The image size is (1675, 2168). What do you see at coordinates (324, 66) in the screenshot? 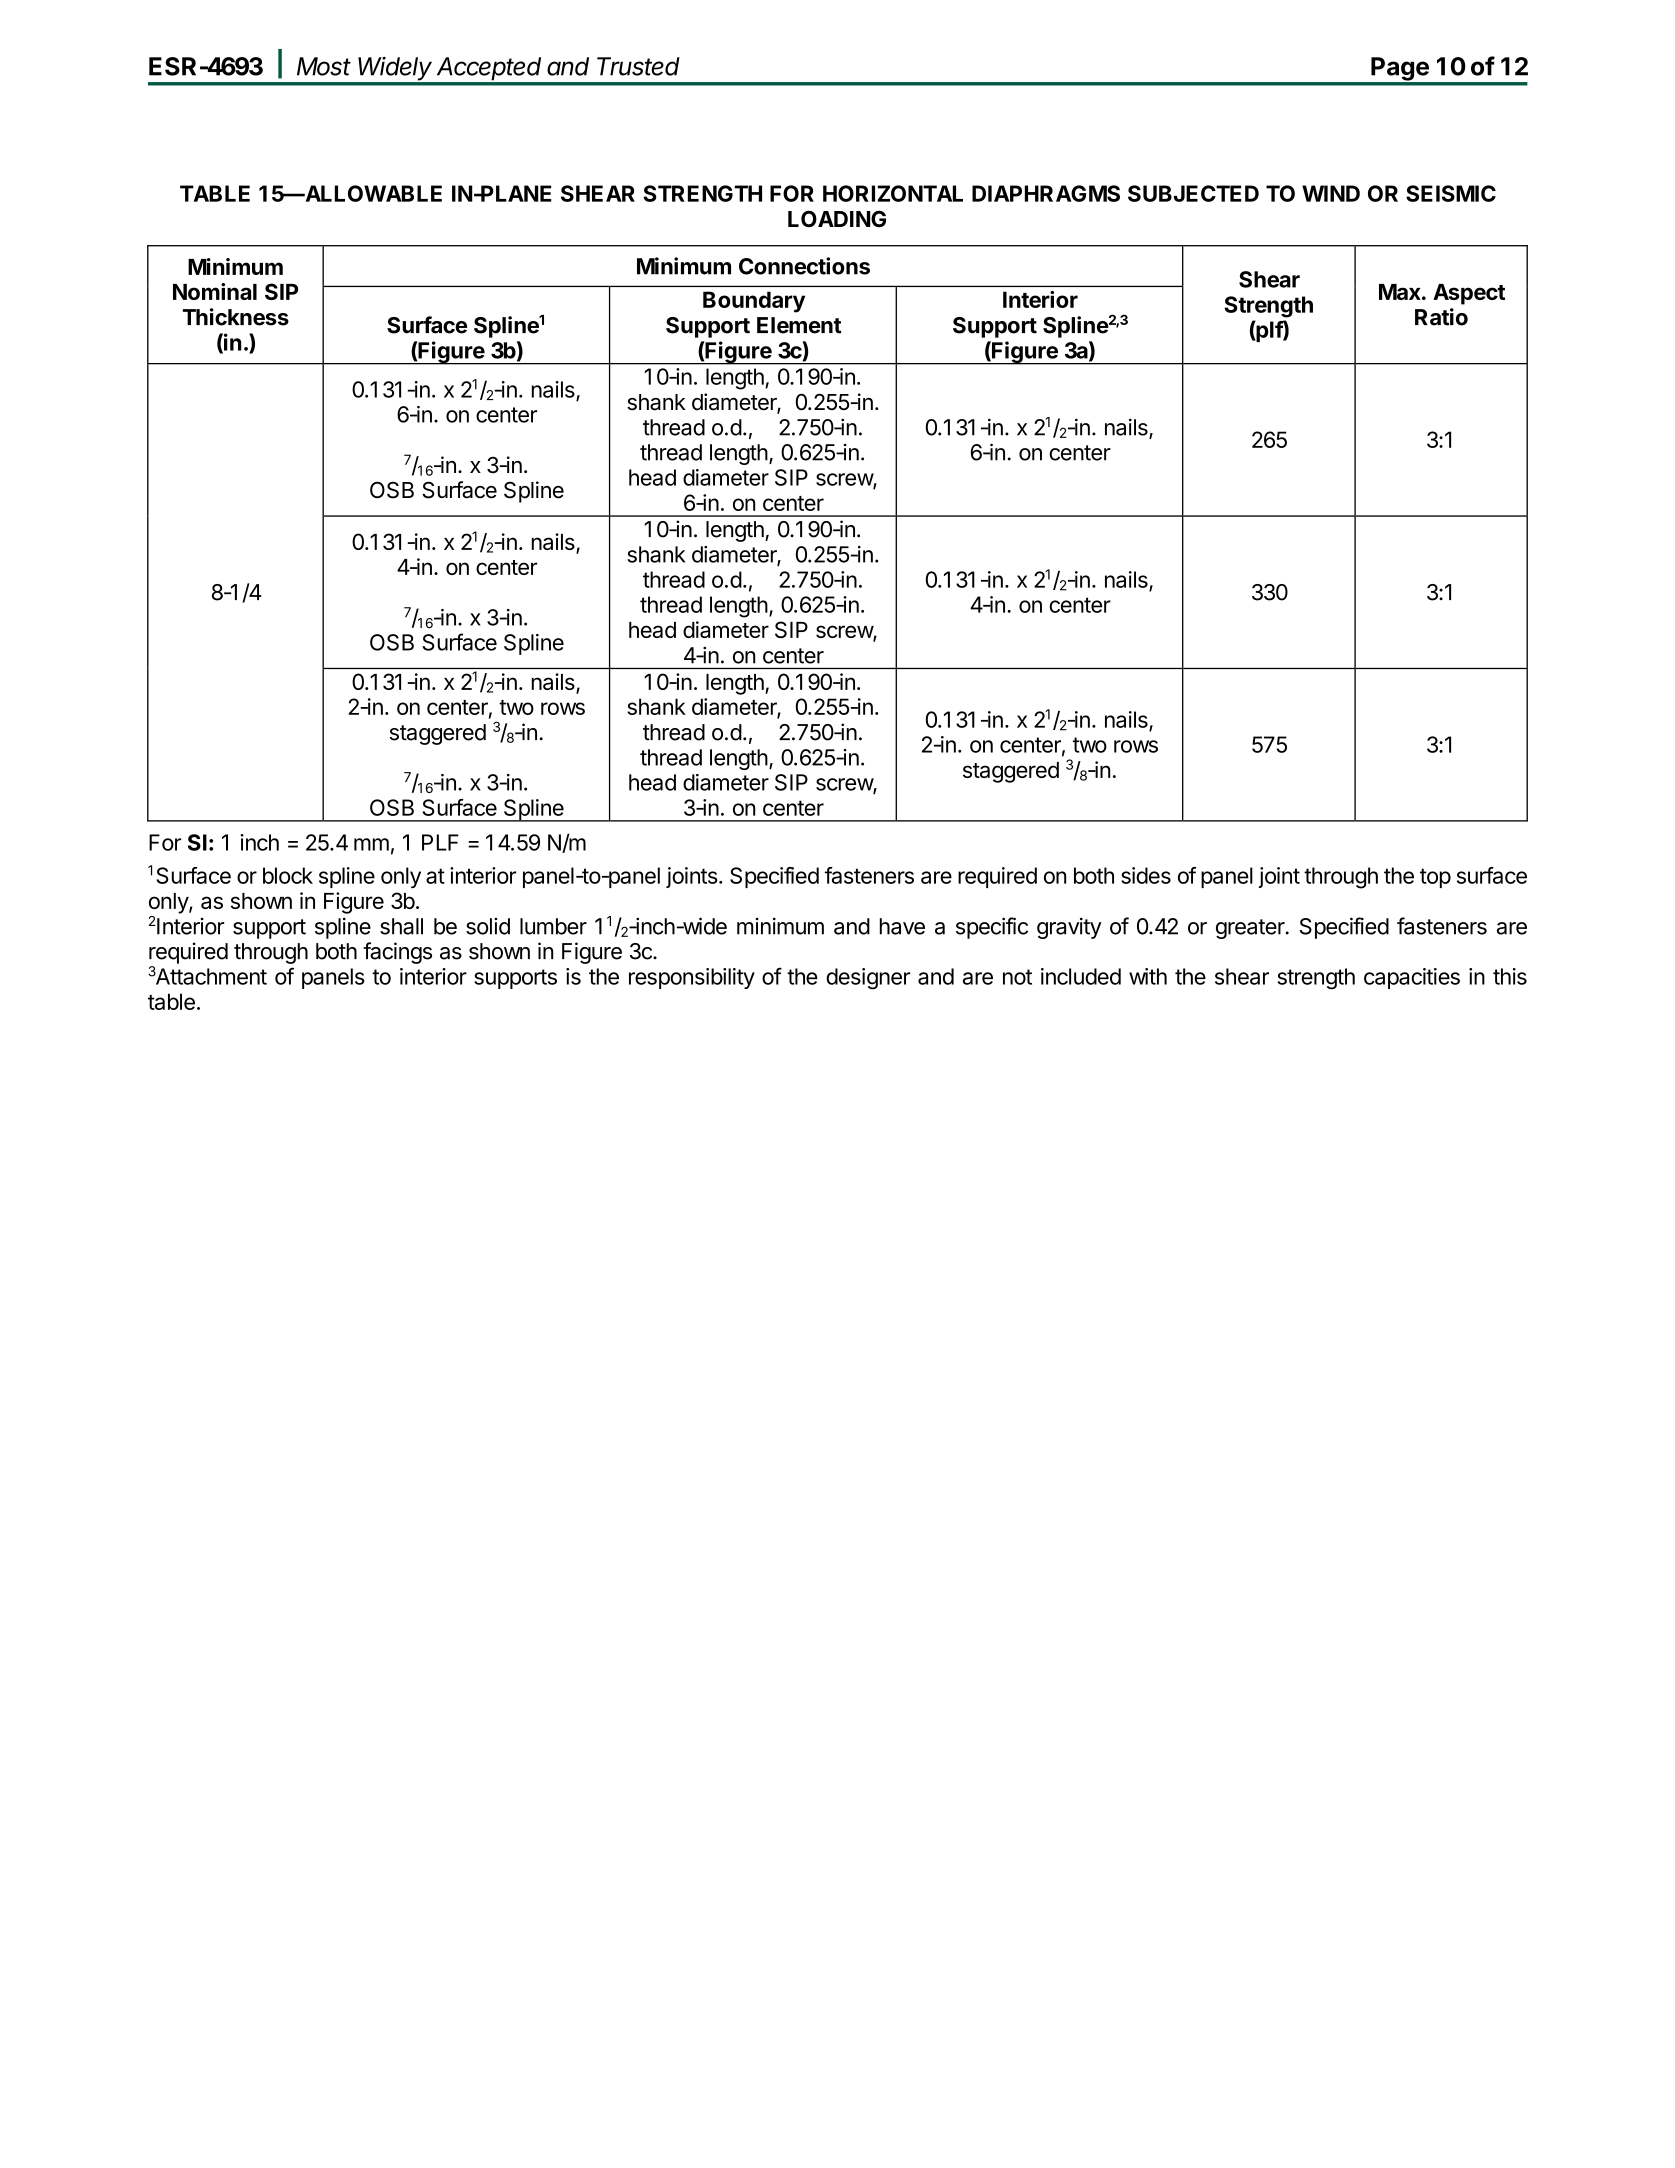
I see `Most` at bounding box center [324, 66].
